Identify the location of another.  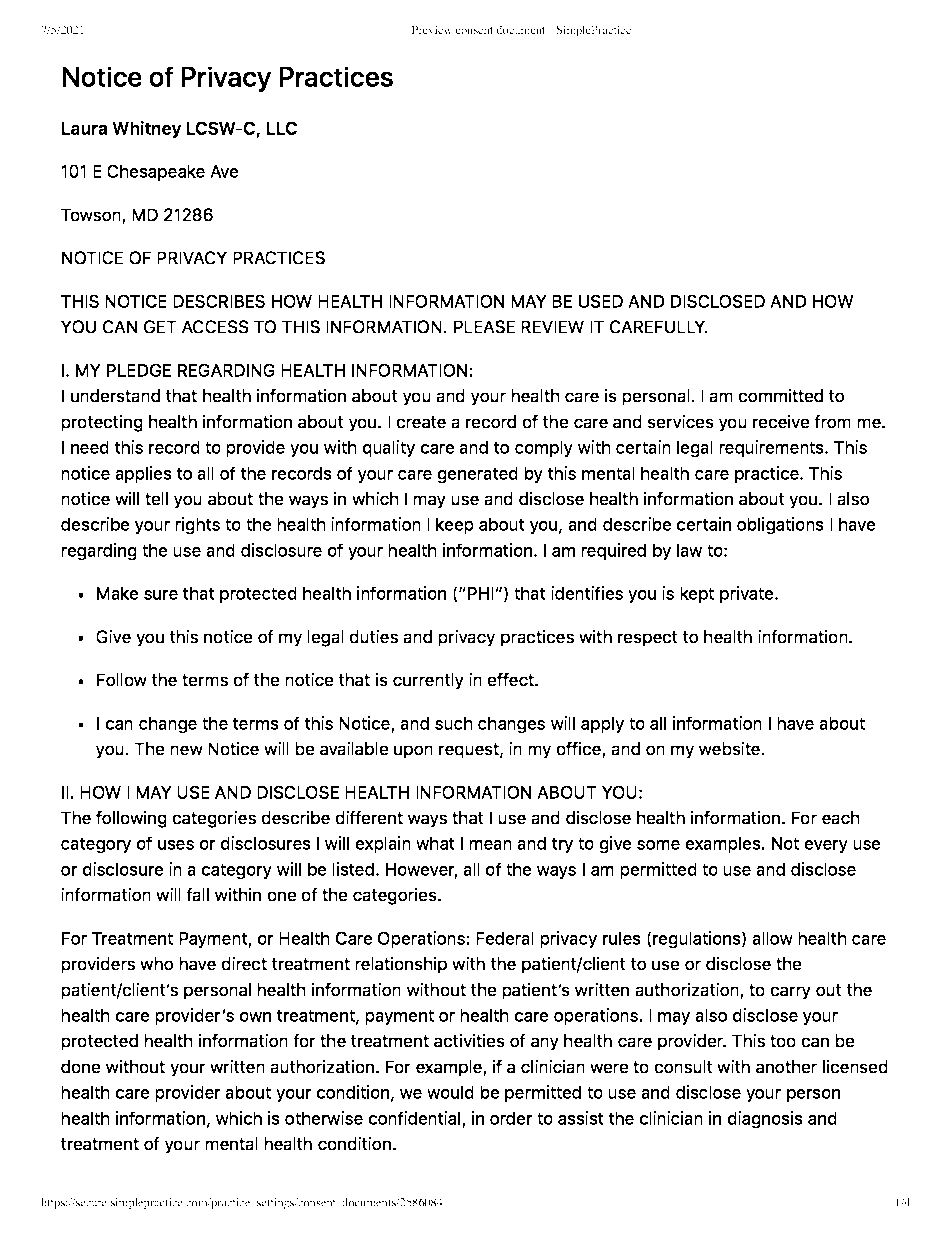
(786, 1067).
